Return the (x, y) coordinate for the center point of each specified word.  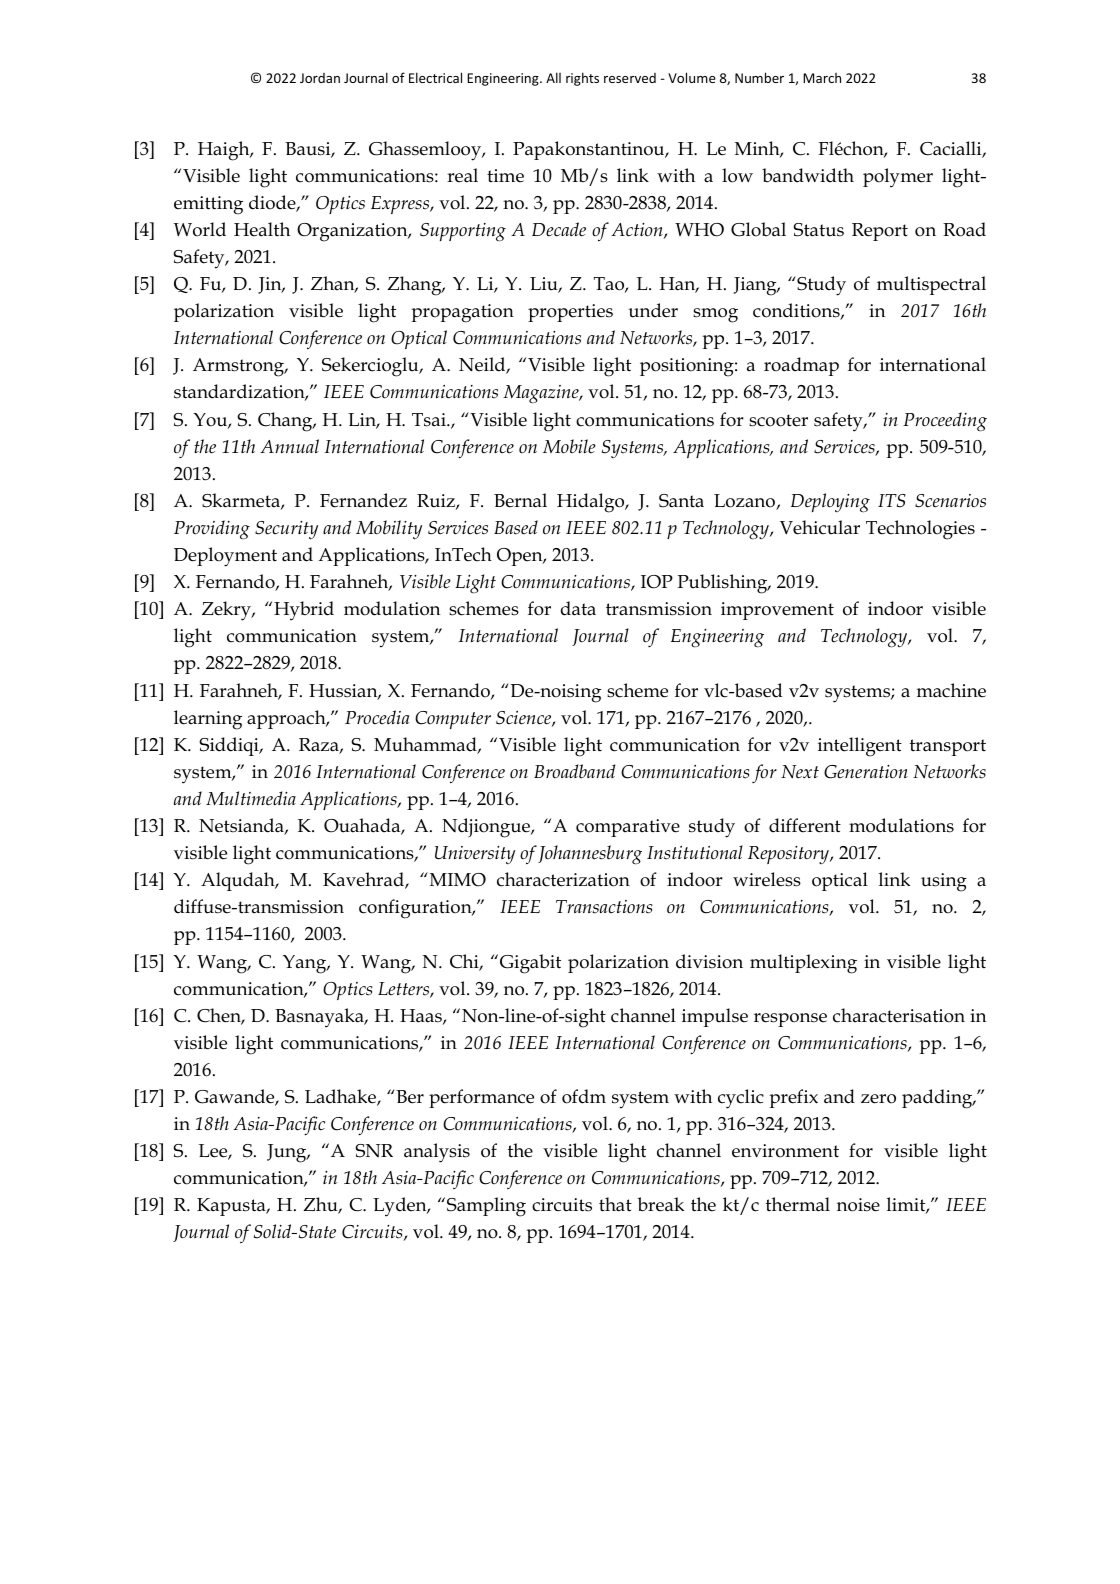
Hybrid (304, 611)
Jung (288, 1153)
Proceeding (945, 422)
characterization (563, 879)
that (615, 1204)
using (944, 882)
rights (582, 79)
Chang (286, 422)
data (578, 608)
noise (858, 1205)
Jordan (320, 78)
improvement (777, 611)
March (822, 78)
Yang (306, 964)
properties (570, 313)
